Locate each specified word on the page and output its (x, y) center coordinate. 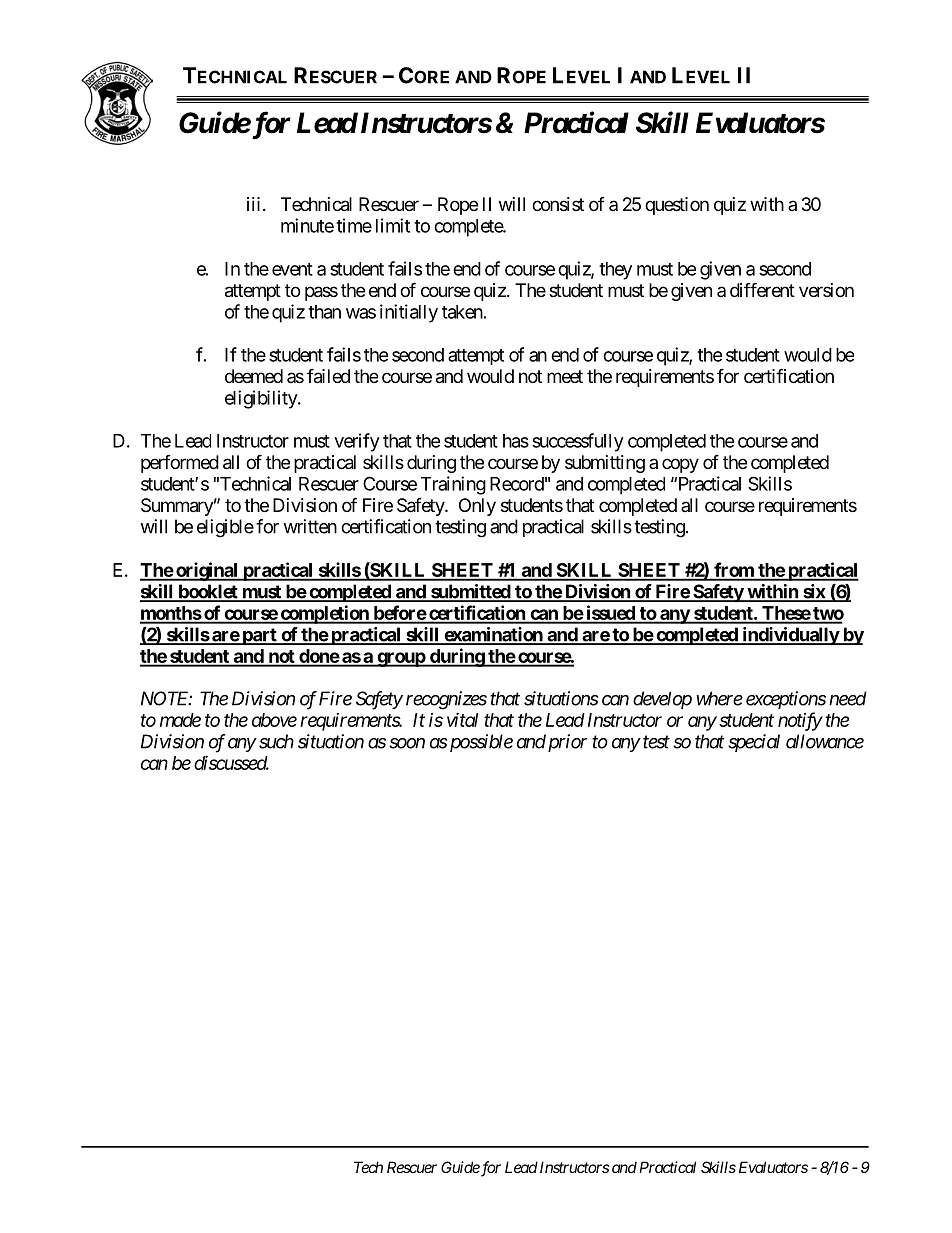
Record (517, 484)
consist (558, 204)
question (677, 206)
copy (680, 465)
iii (253, 204)
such (276, 741)
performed (180, 464)
